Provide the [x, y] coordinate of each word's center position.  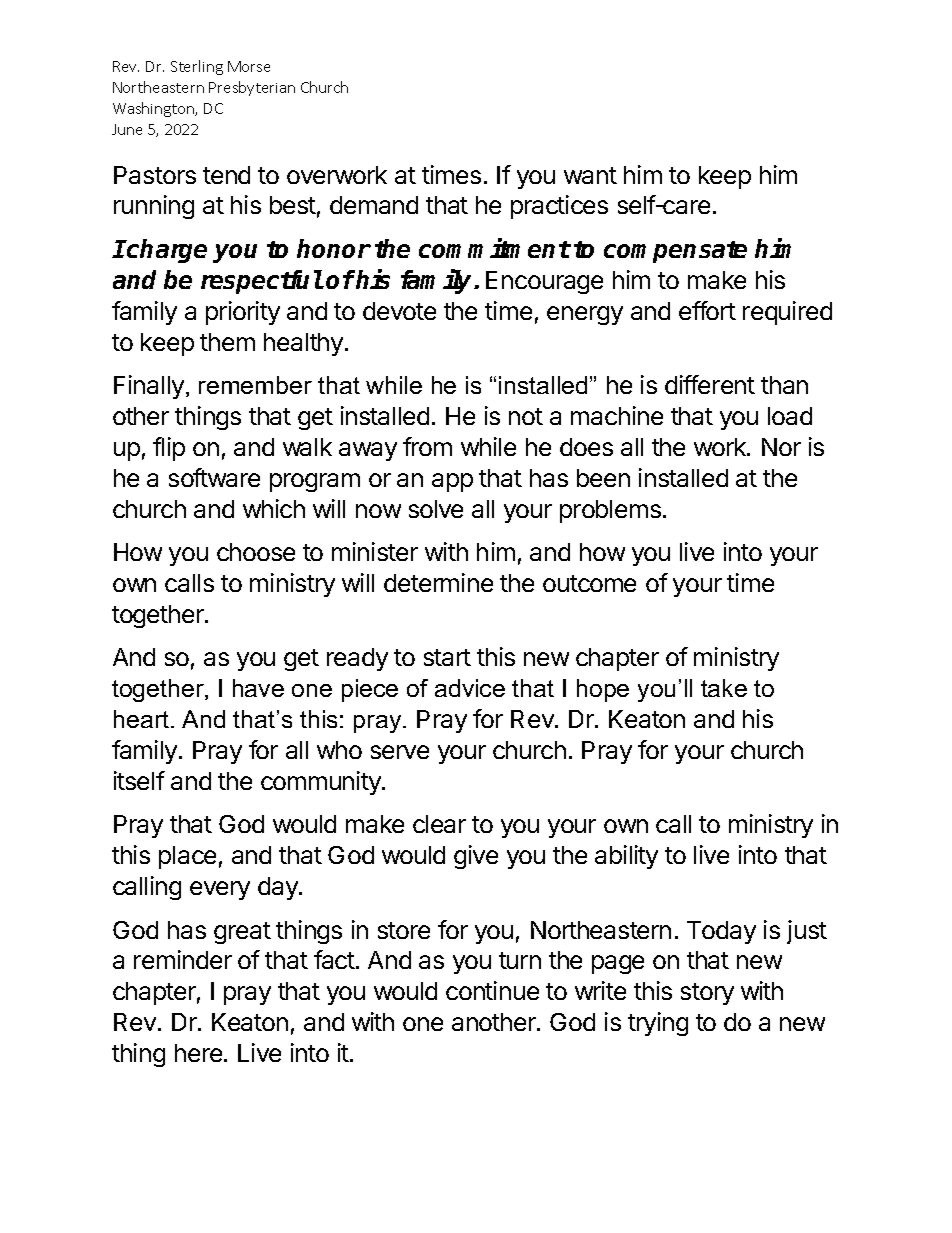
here [198, 1053]
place [187, 857]
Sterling [197, 67]
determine [438, 582]
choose [256, 552]
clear [439, 824]
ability [626, 857]
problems [610, 511]
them [227, 342]
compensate [675, 252]
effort [707, 310]
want [590, 175]
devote [399, 311]
